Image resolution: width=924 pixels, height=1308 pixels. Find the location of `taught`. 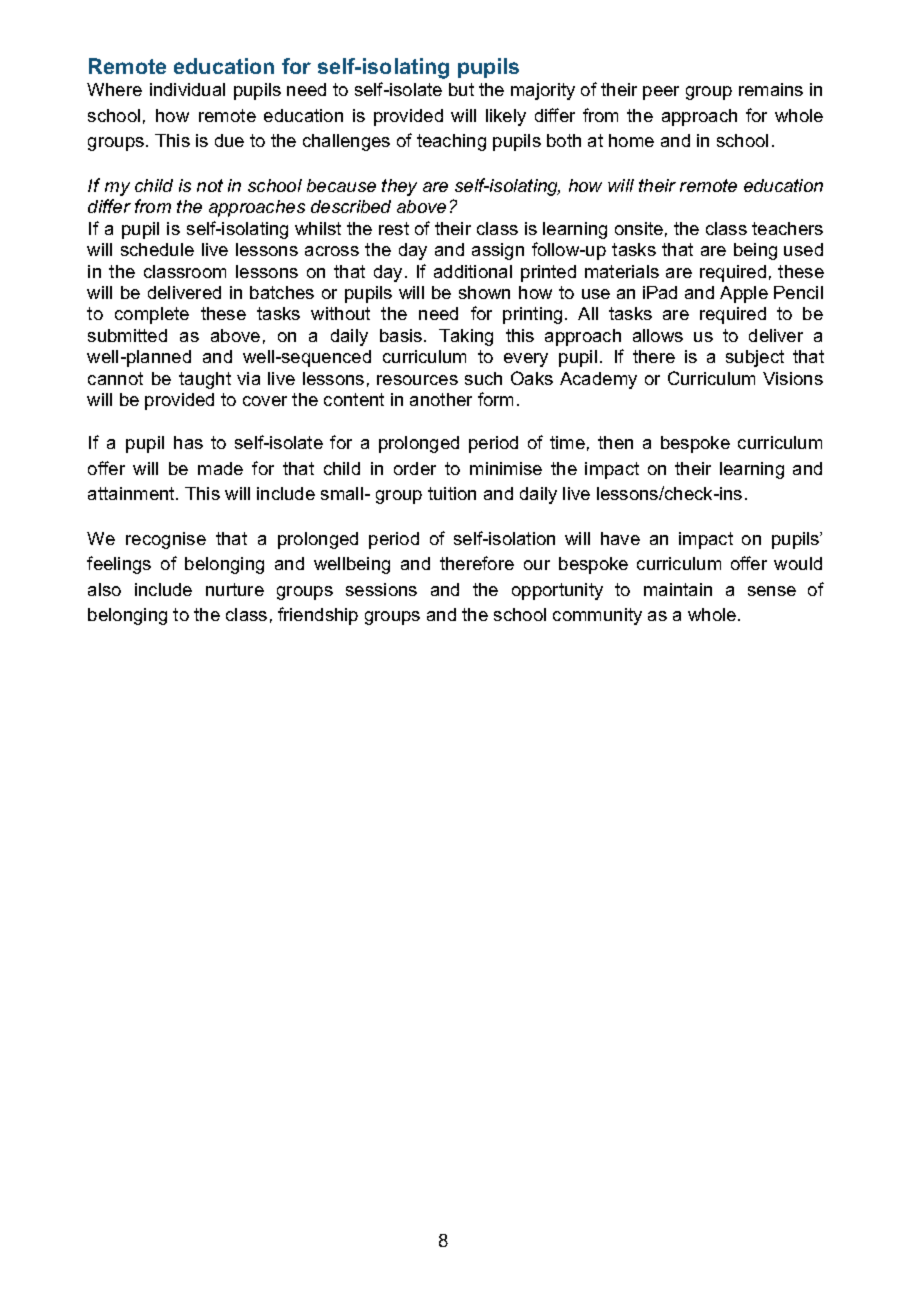

taught is located at coordinates (205, 380).
